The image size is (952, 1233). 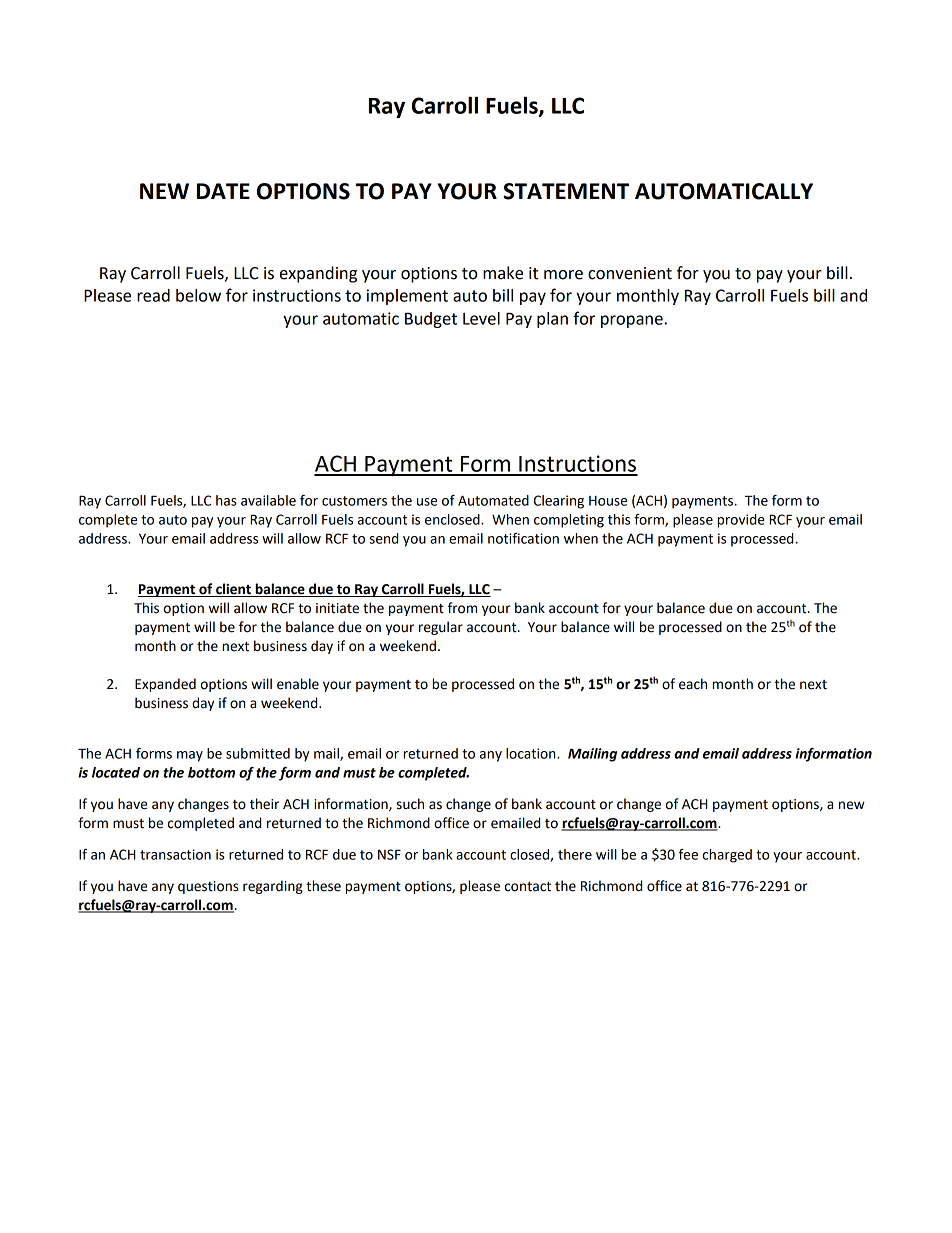 What do you see at coordinates (441, 628) in the document?
I see `regular` at bounding box center [441, 628].
